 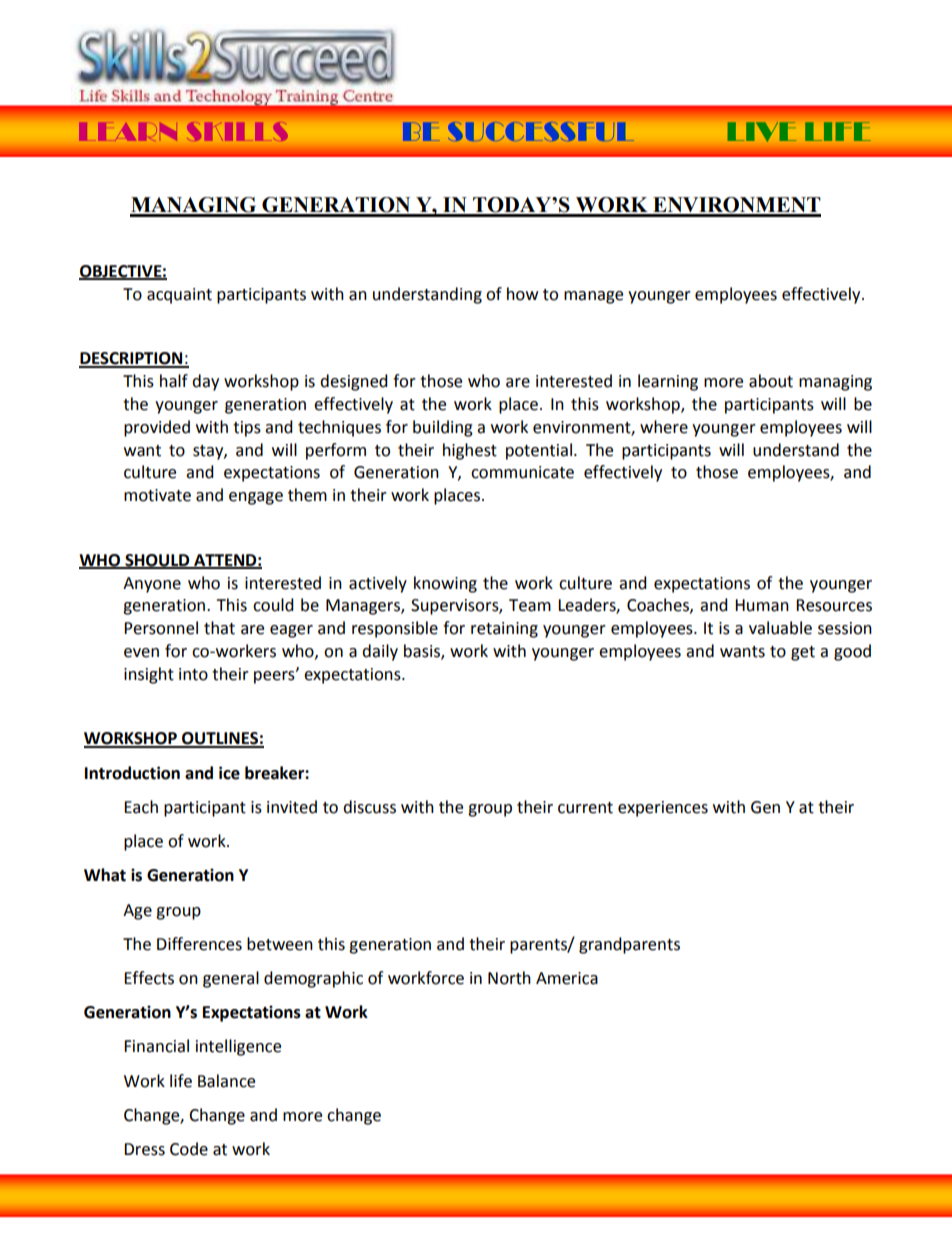 What do you see at coordinates (504, 630) in the image?
I see `retaining` at bounding box center [504, 630].
